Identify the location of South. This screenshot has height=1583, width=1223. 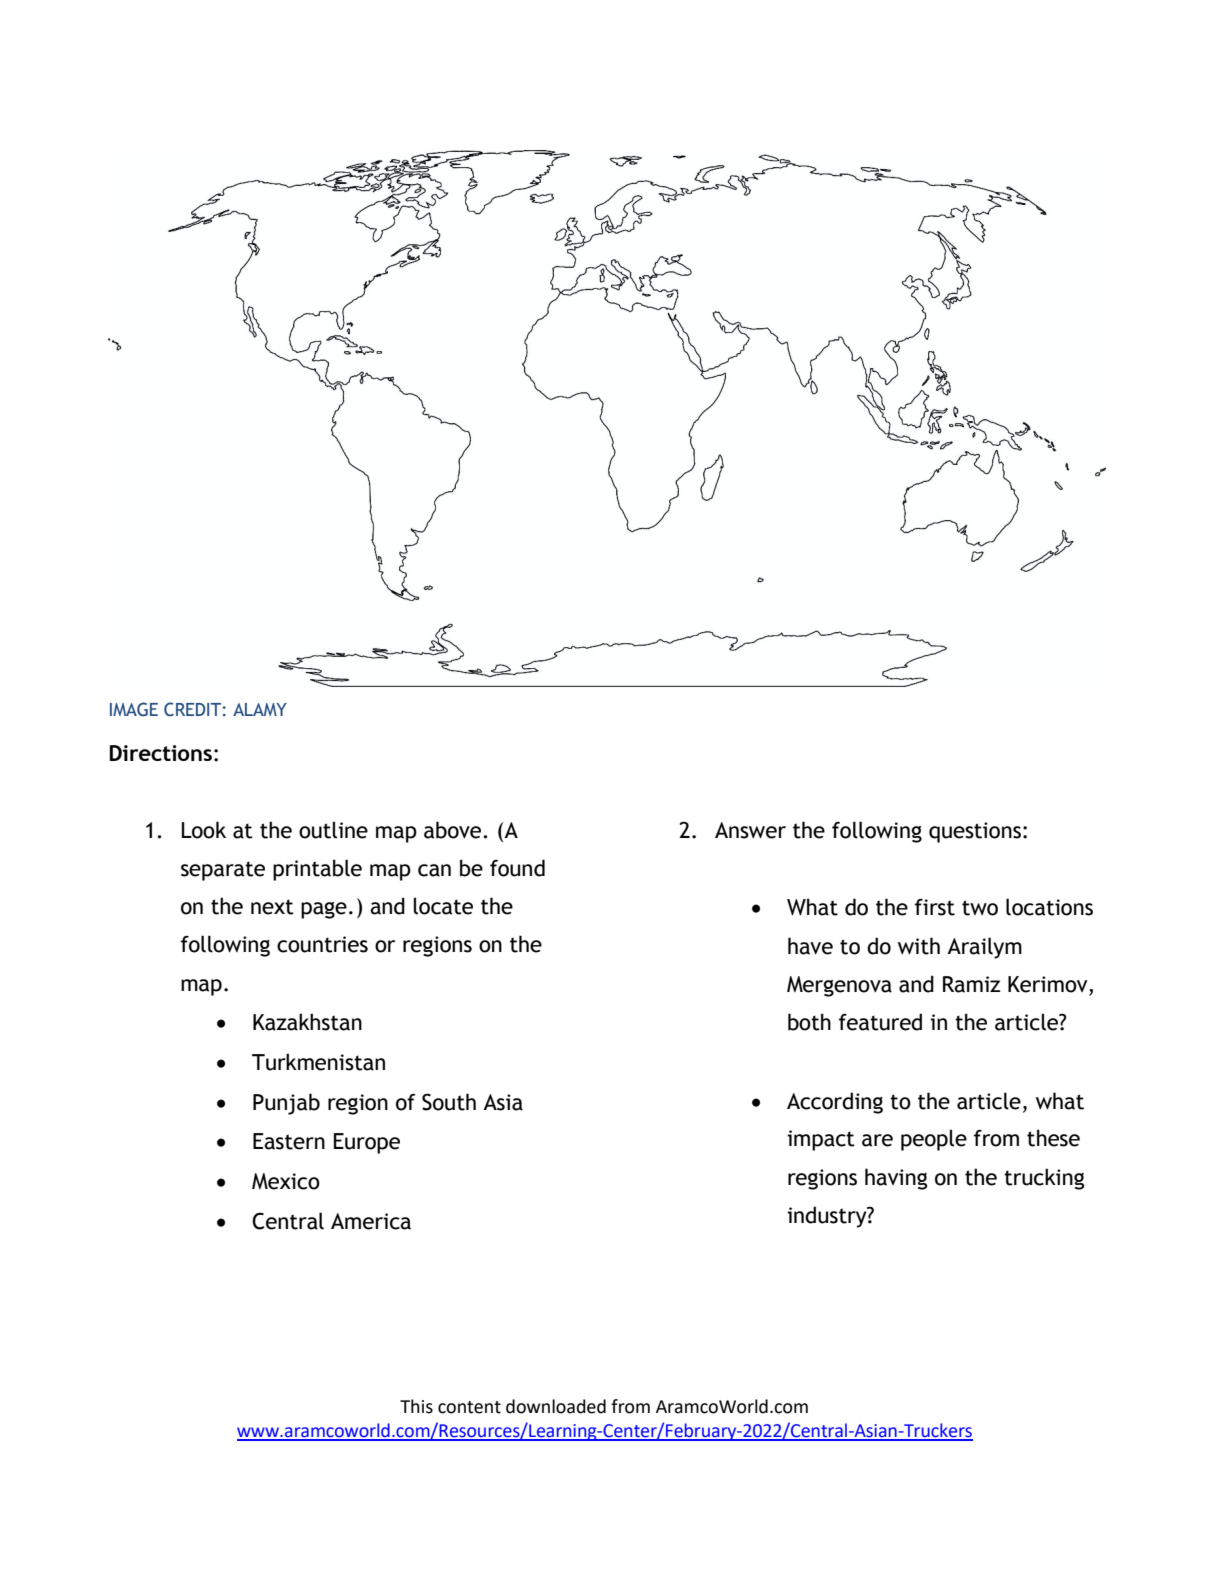
(449, 1102).
